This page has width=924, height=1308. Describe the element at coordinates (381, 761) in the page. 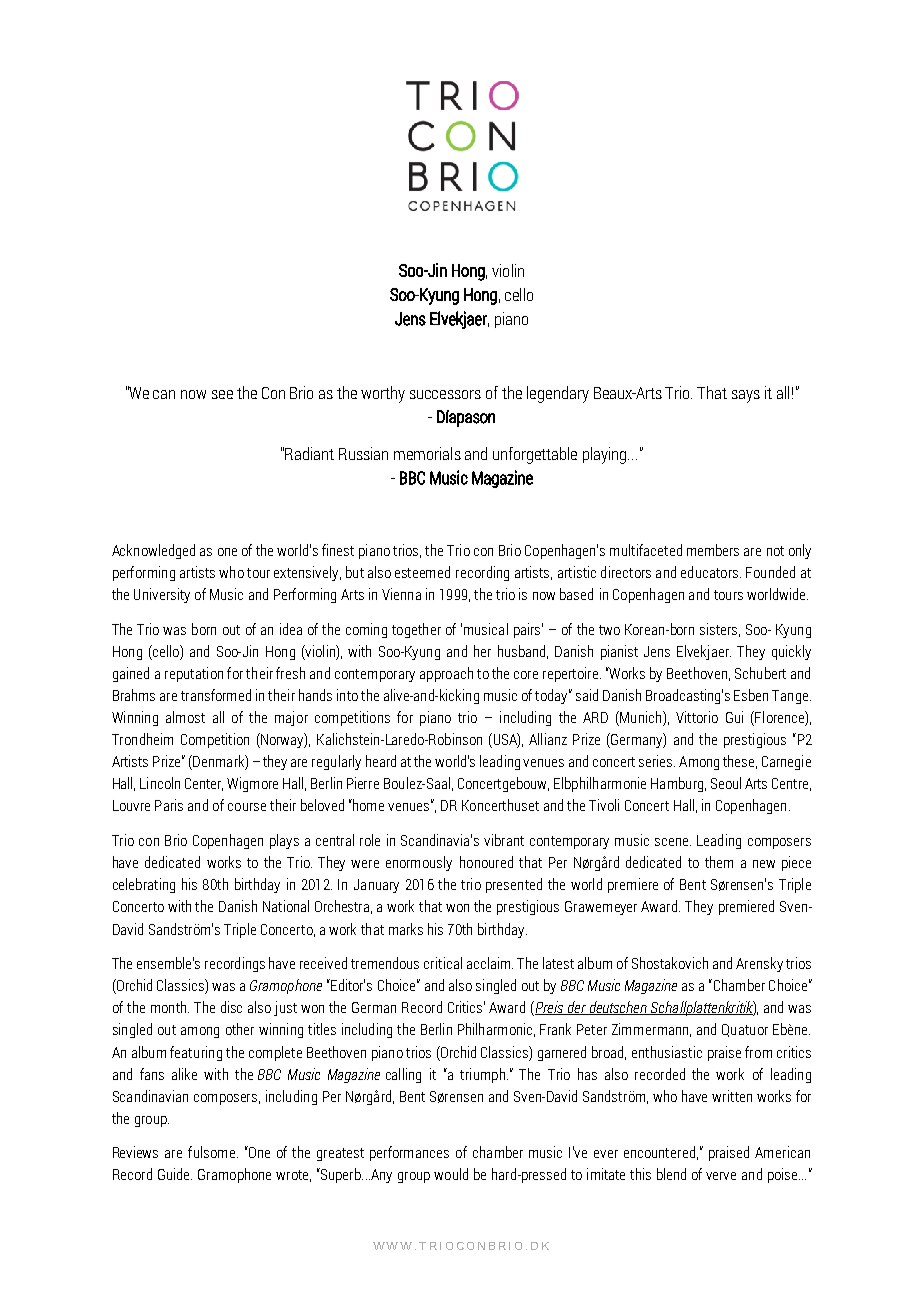

I see `heard` at that location.
